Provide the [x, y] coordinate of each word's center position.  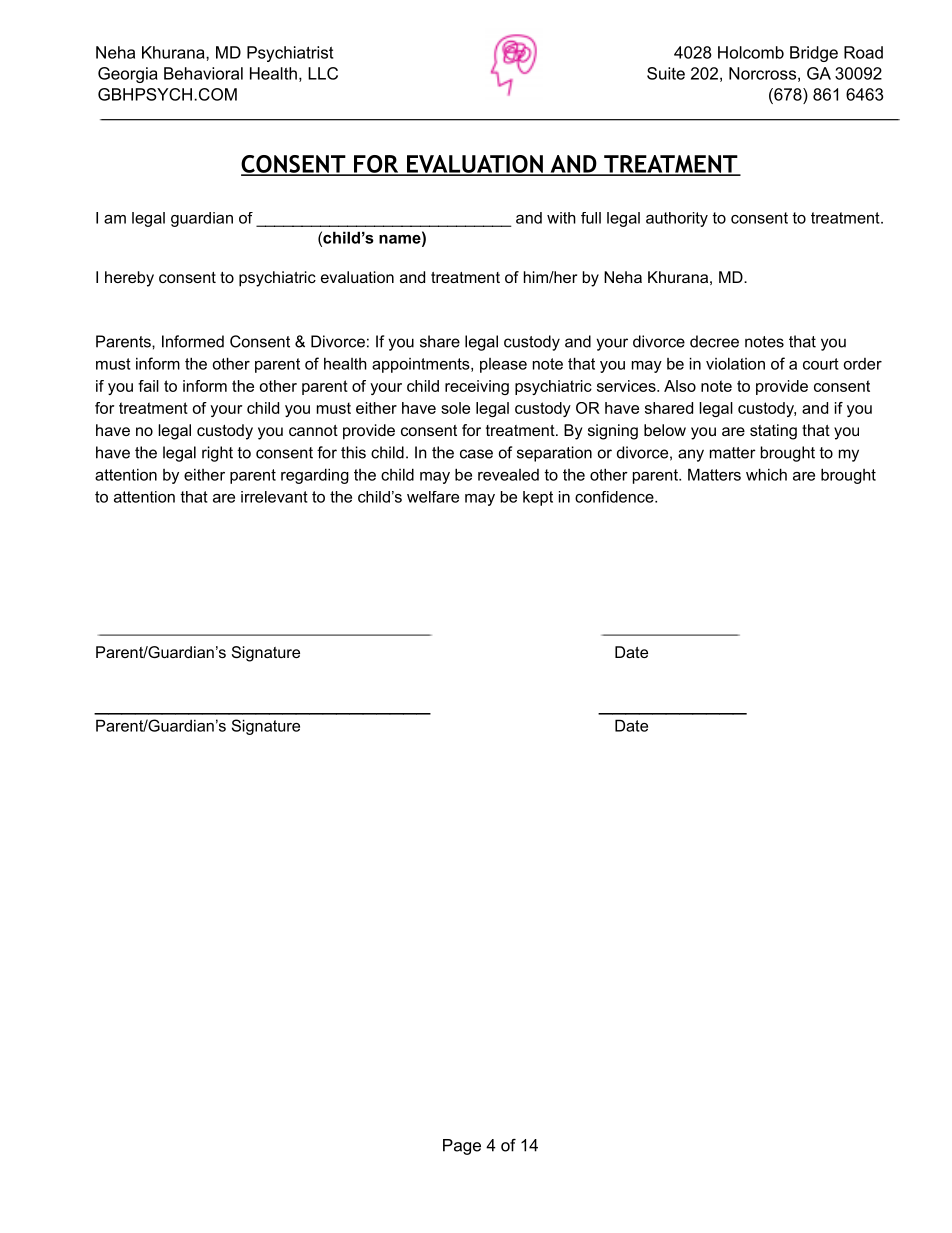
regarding [315, 476]
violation [735, 363]
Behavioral [203, 73]
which [766, 474]
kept [538, 498]
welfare [433, 497]
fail [148, 386]
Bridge [814, 54]
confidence [615, 497]
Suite [666, 73]
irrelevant [274, 497]
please [503, 365]
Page [462, 1147]
